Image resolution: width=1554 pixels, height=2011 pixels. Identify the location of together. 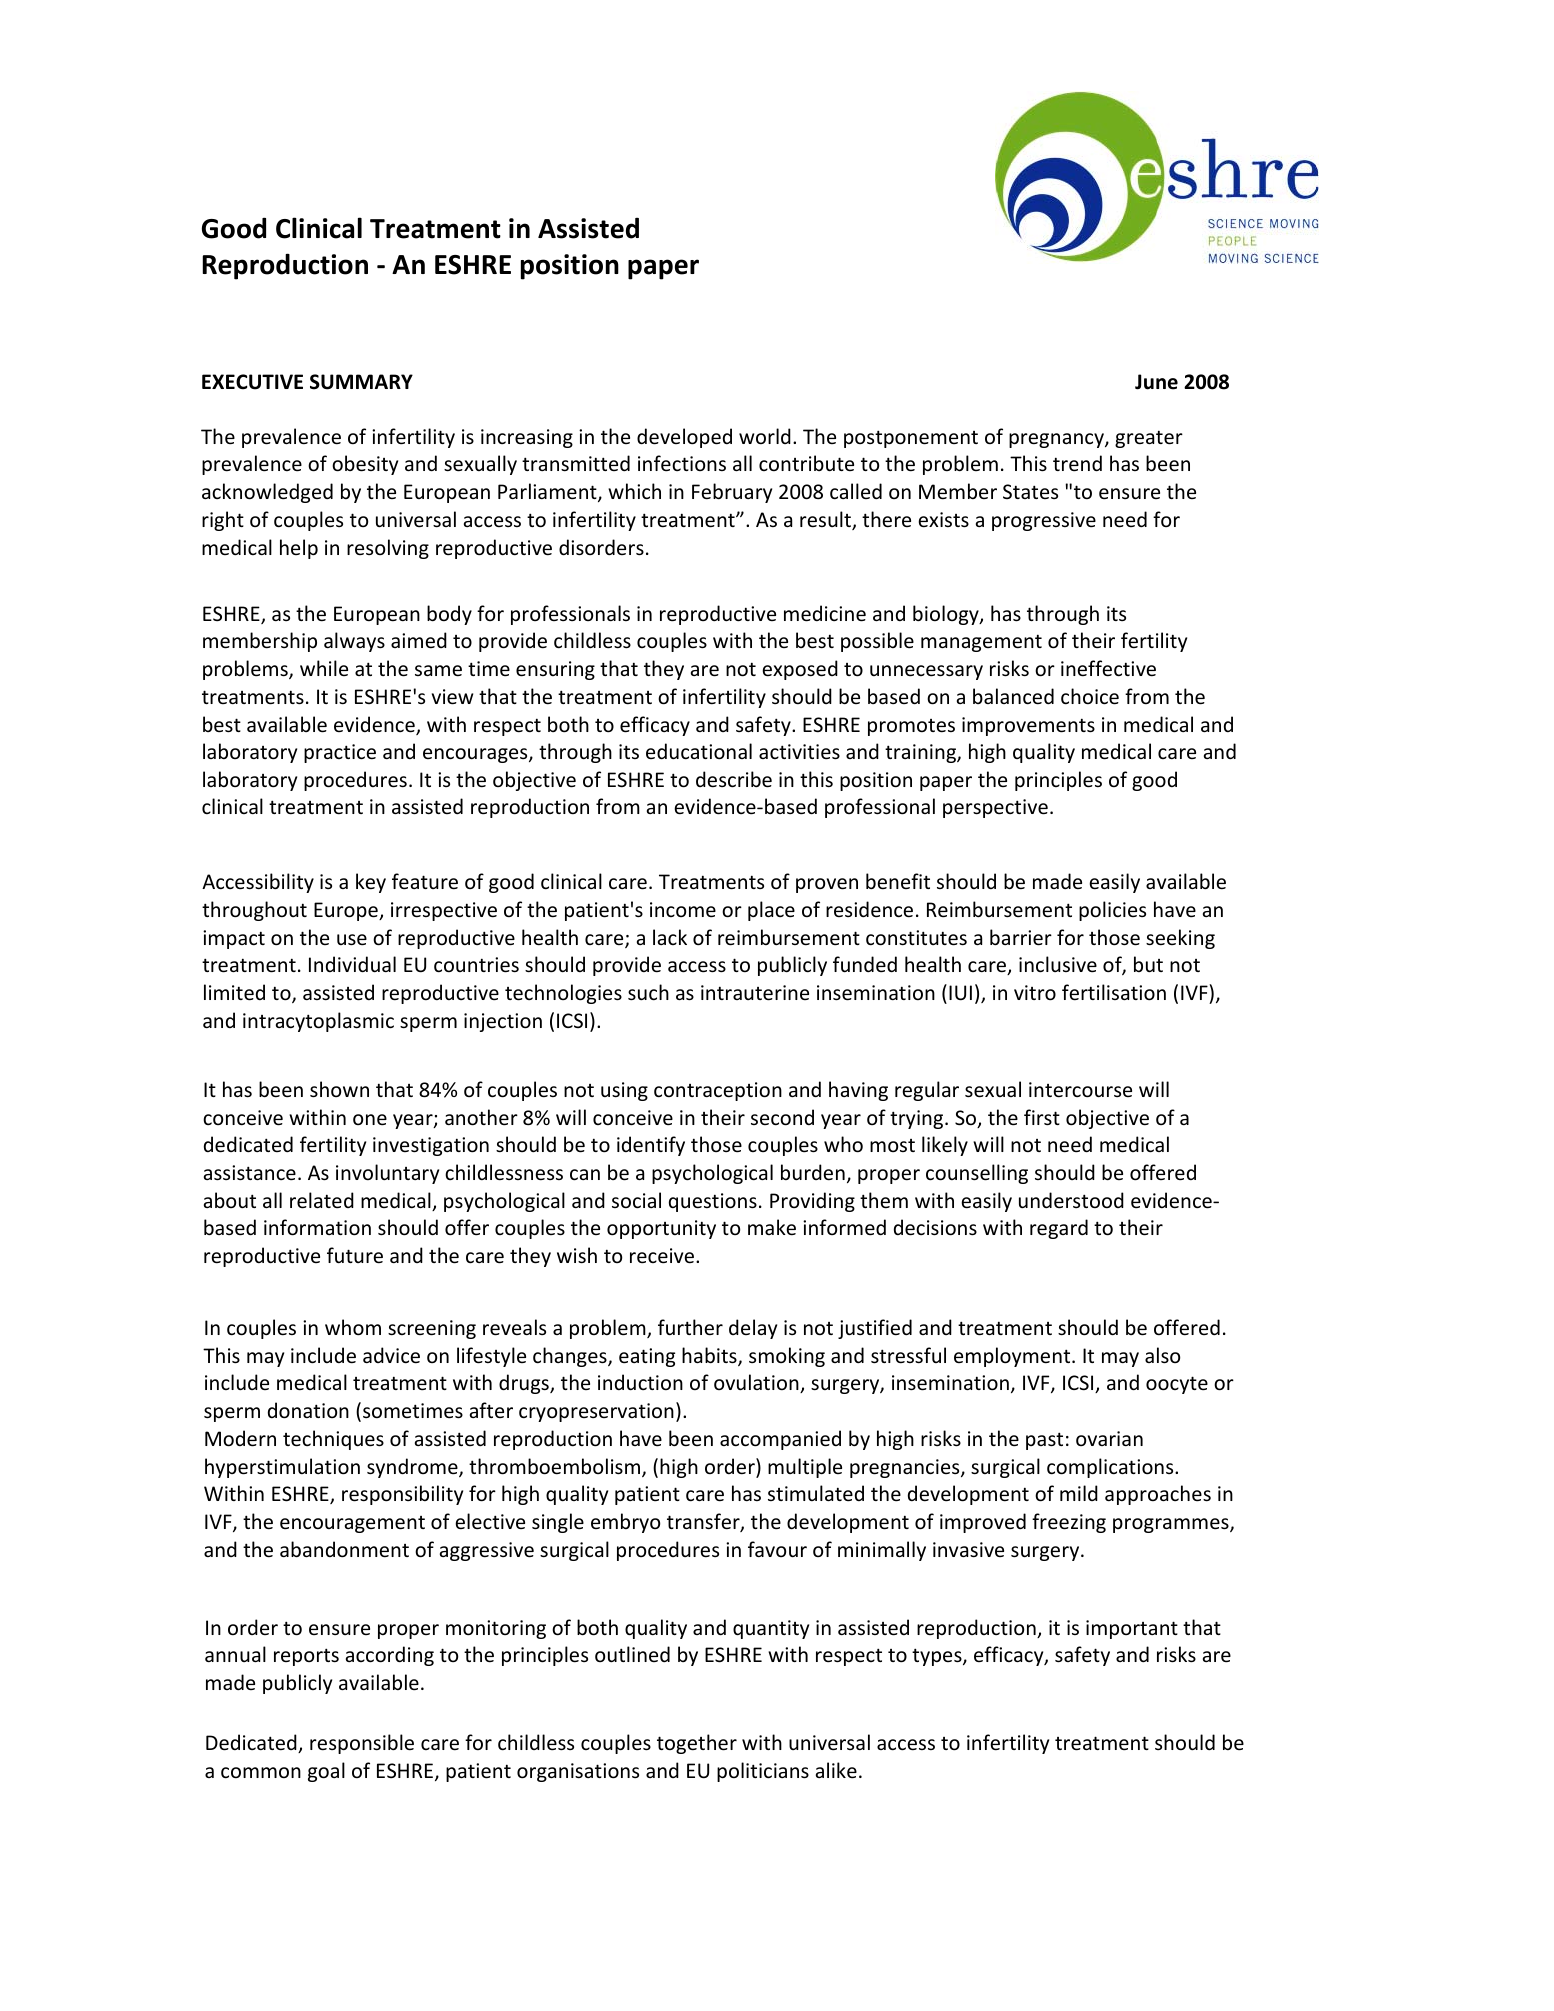
(697, 1744).
